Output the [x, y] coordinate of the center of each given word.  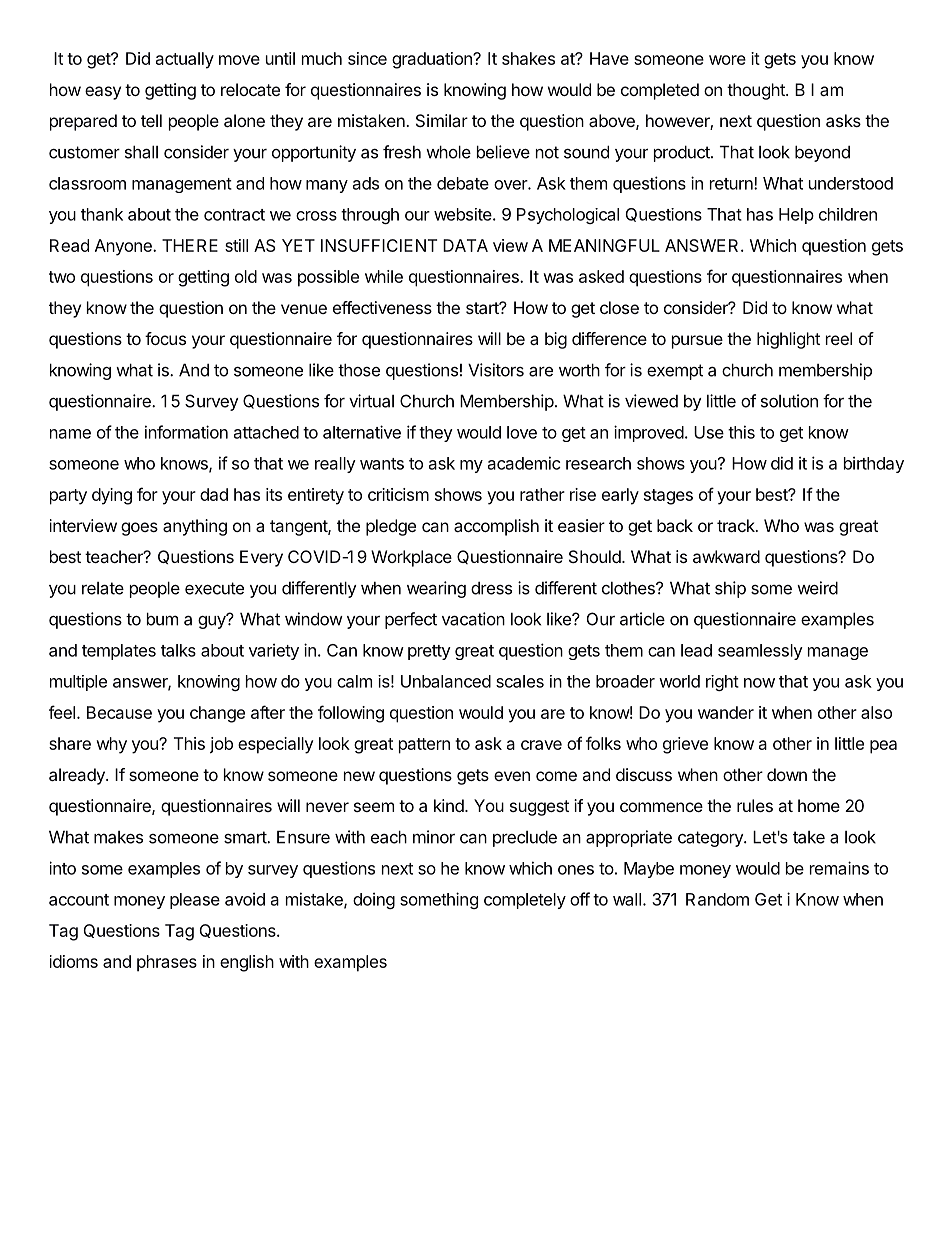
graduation [433, 60]
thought [757, 91]
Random [717, 899]
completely [525, 901]
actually [185, 60]
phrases [167, 963]
